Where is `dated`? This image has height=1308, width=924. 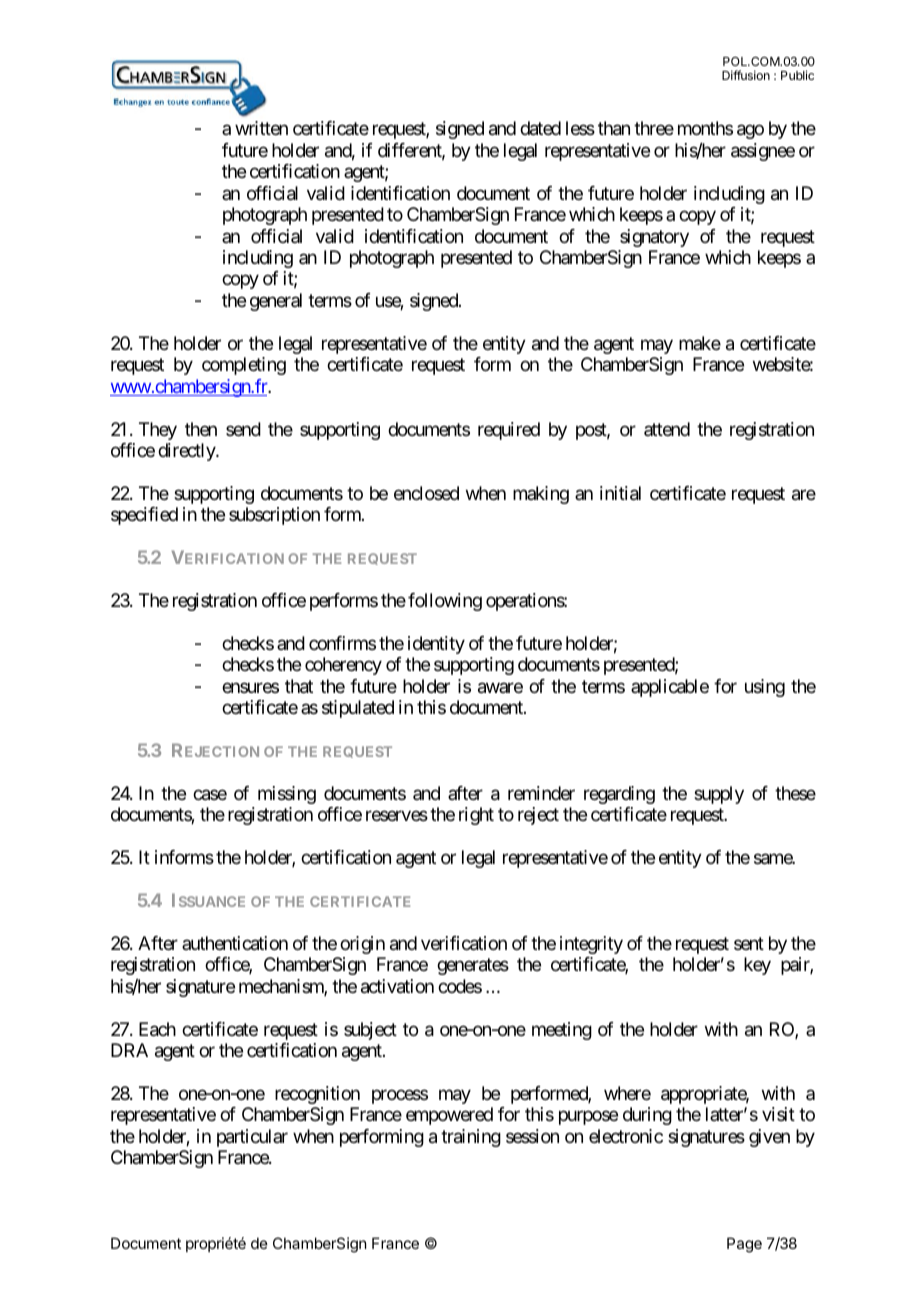
dated is located at coordinates (540, 128).
